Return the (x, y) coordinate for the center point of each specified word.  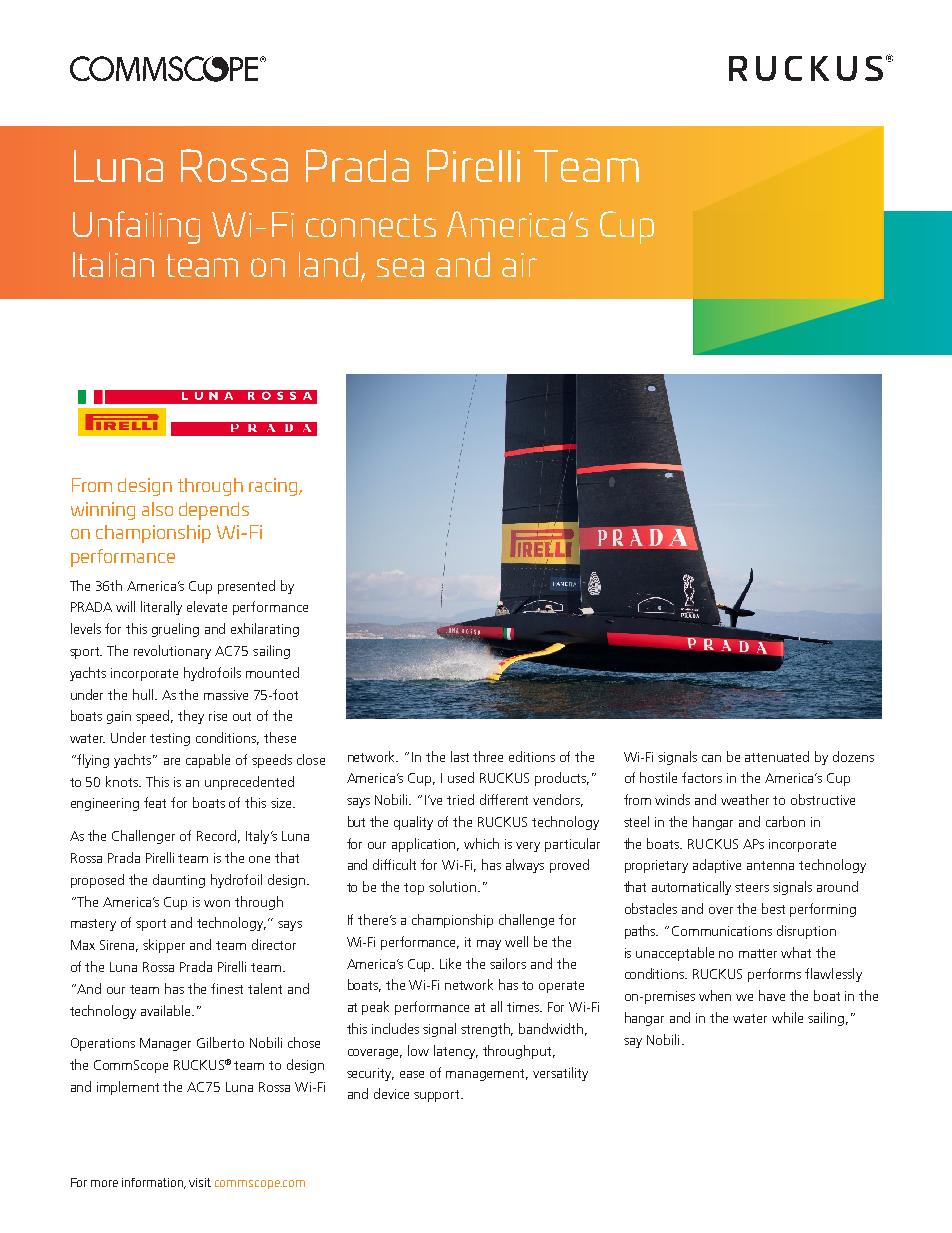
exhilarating (265, 630)
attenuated (777, 756)
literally (161, 608)
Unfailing (136, 227)
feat (155, 802)
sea (400, 267)
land (328, 264)
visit (200, 1182)
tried (460, 799)
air (519, 265)
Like (450, 963)
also (157, 509)
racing (274, 487)
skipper (164, 946)
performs (774, 975)
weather (745, 799)
